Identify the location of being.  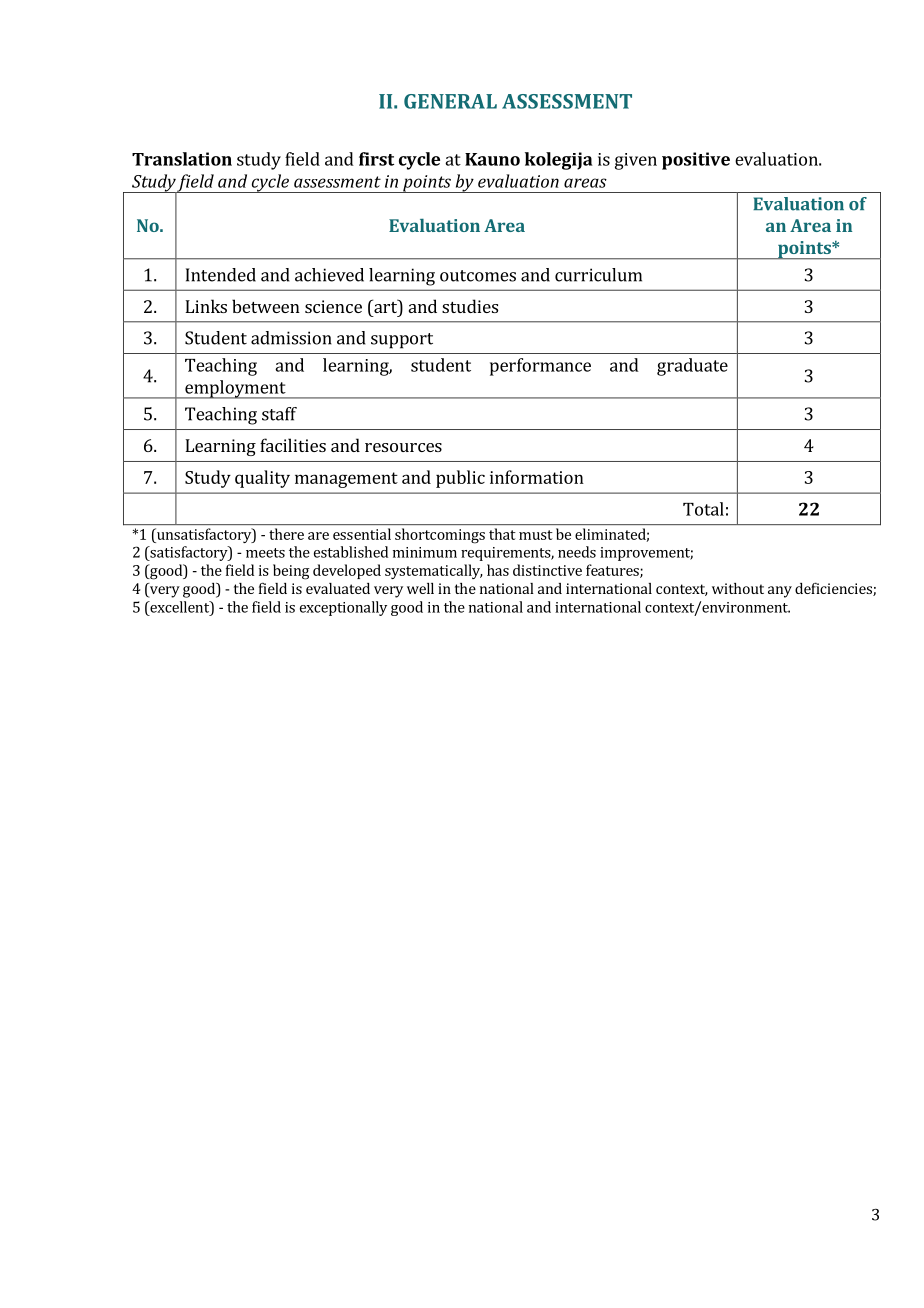
(291, 572).
